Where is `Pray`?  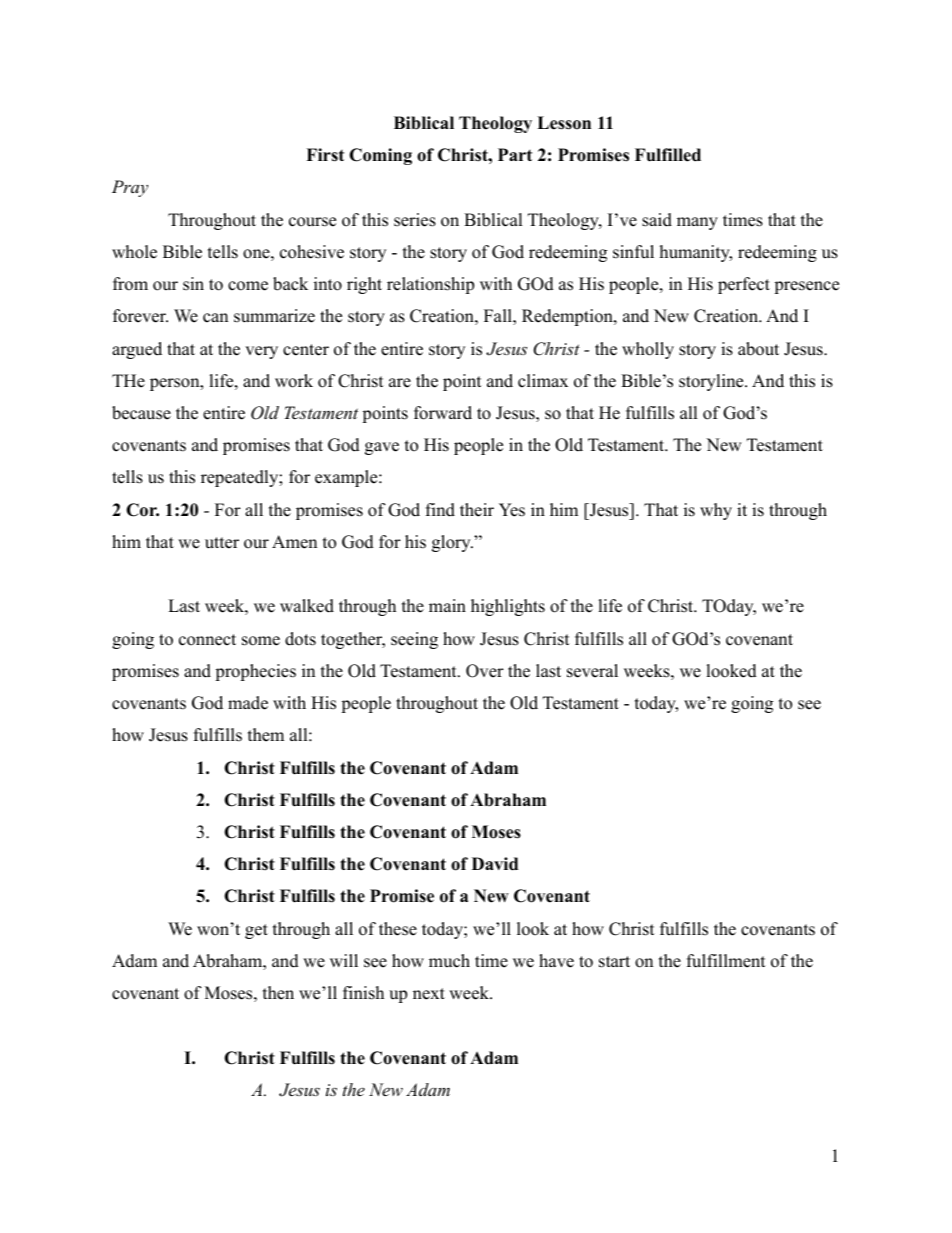 Pray is located at coordinates (130, 188).
